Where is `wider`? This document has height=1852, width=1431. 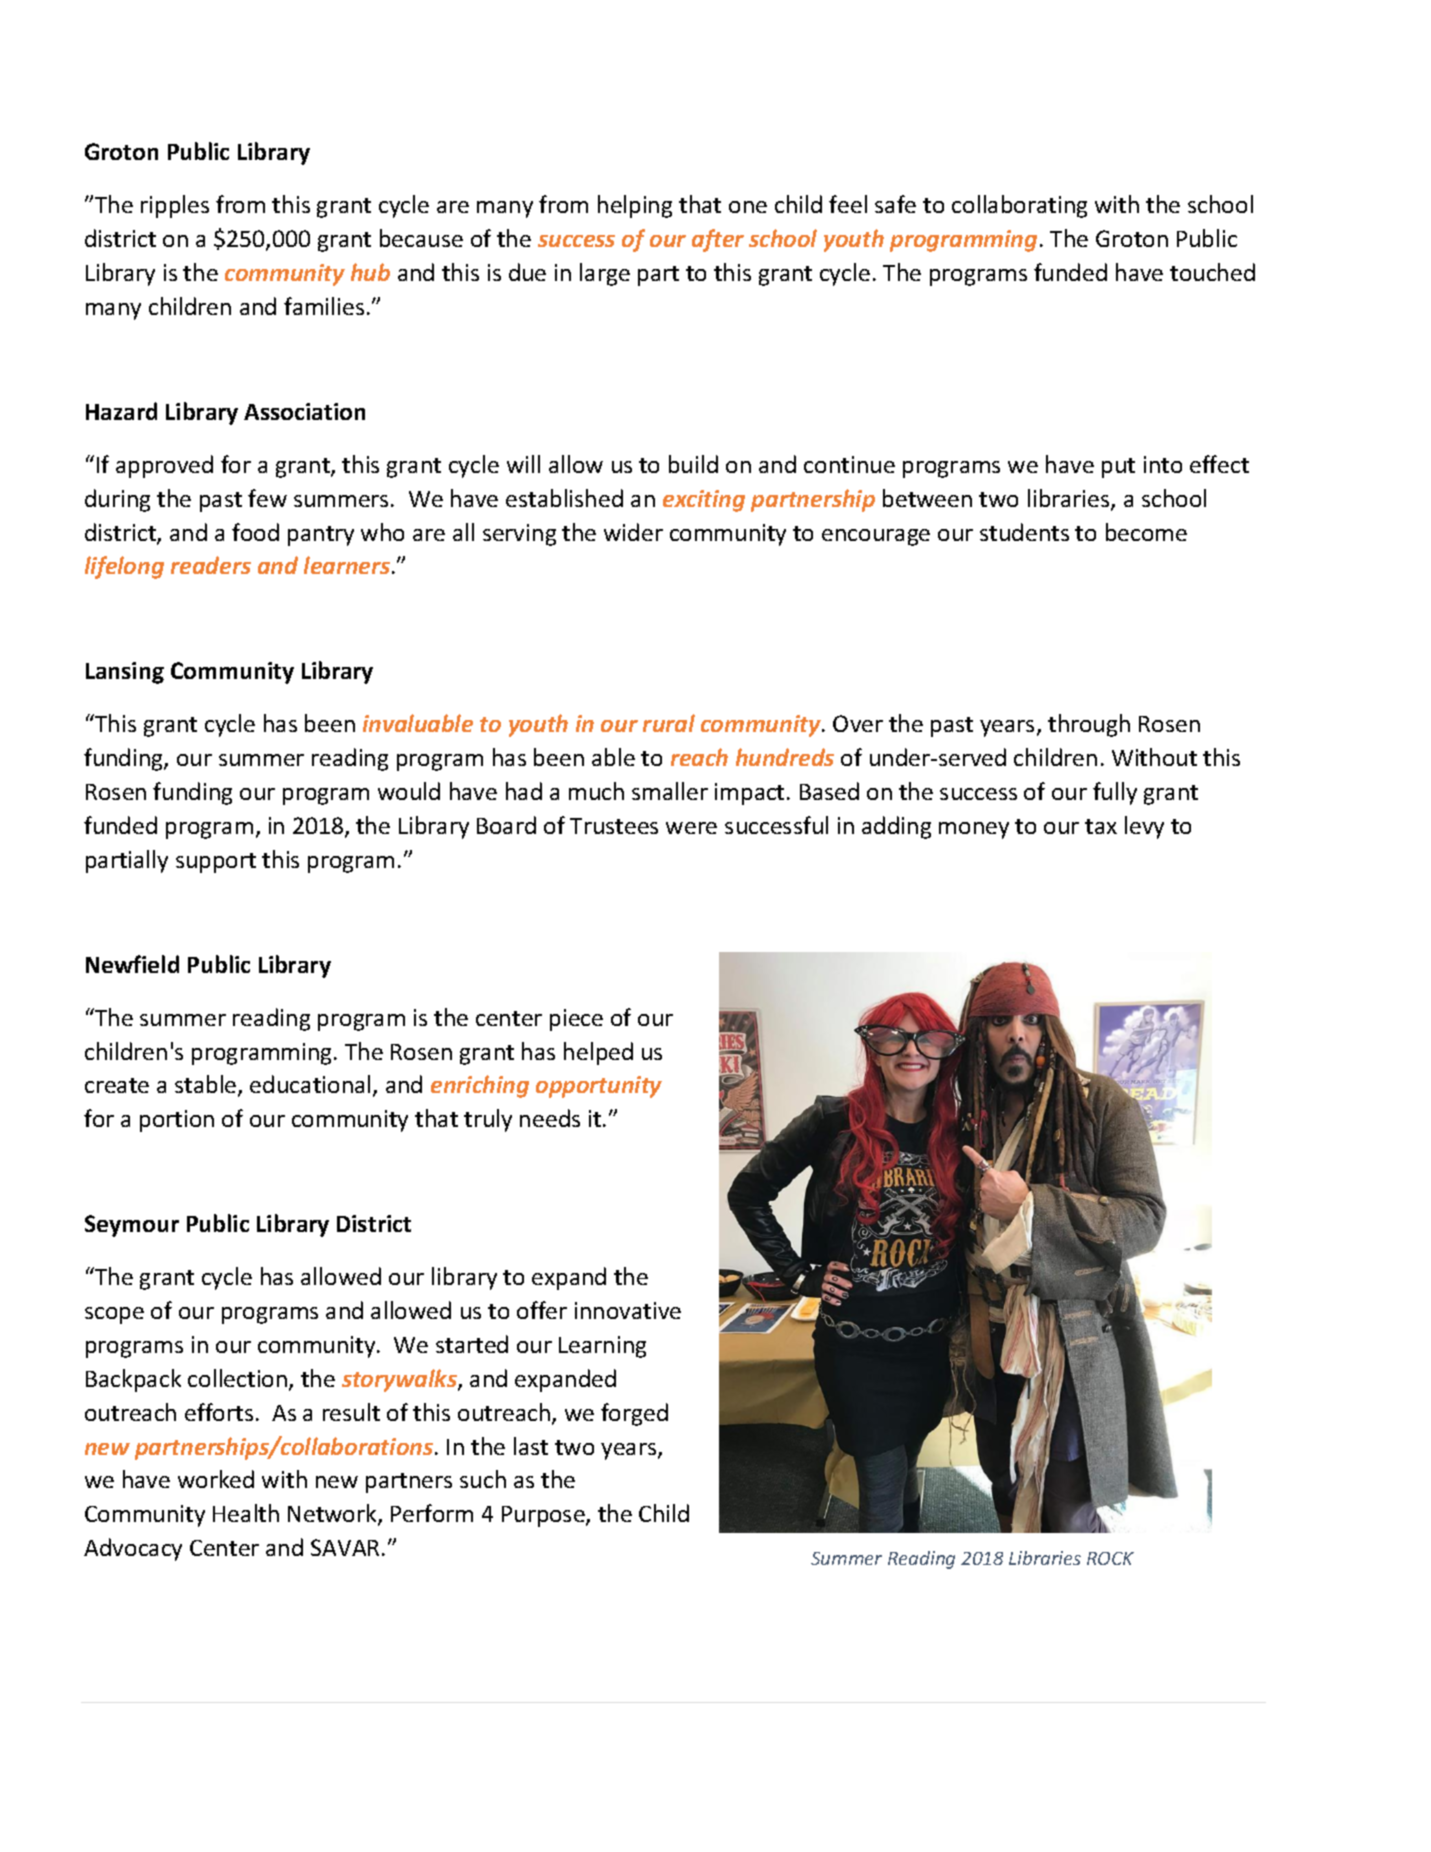
wider is located at coordinates (633, 532).
